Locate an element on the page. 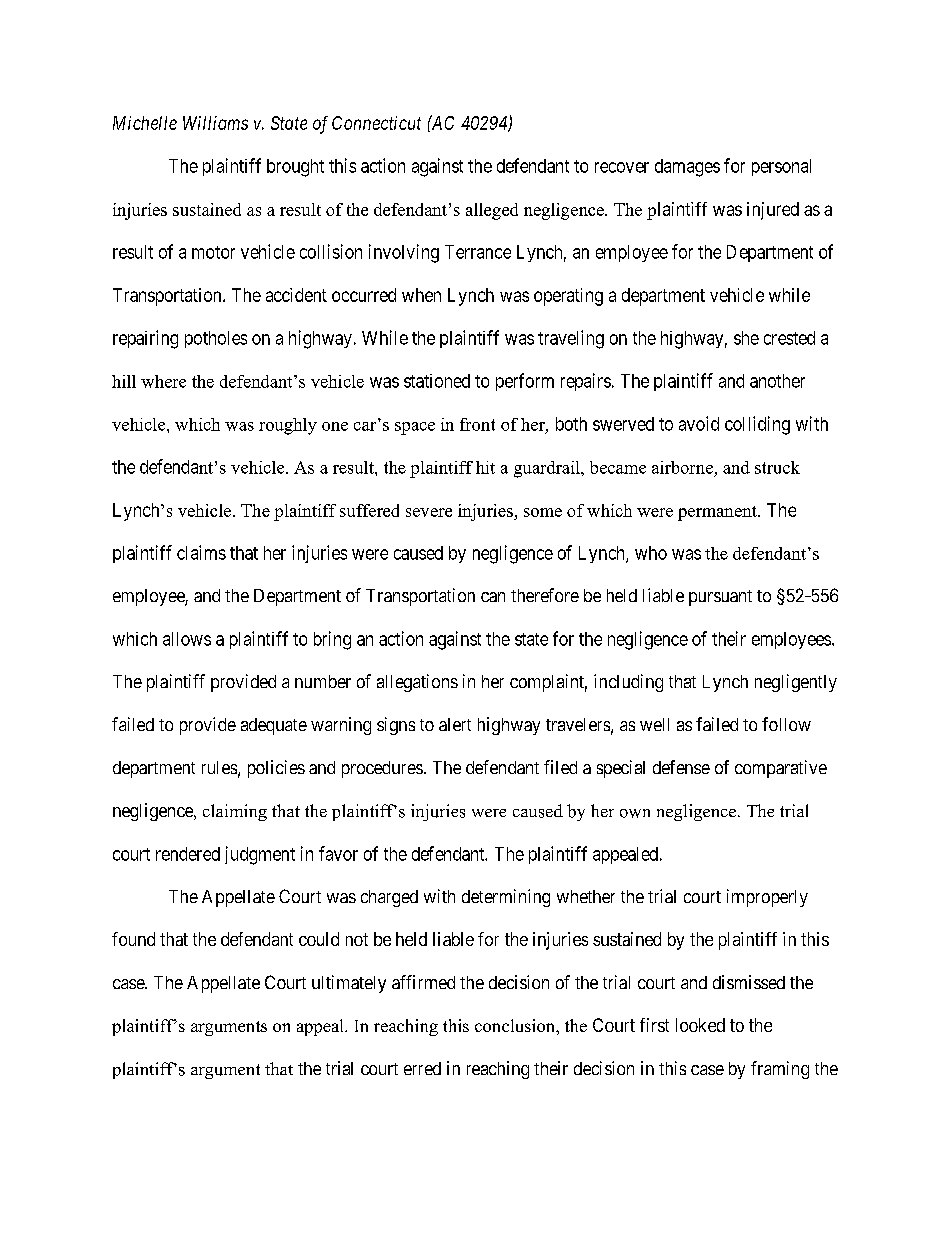 Image resolution: width=952 pixels, height=1233 pixels. erred is located at coordinates (422, 1068).
